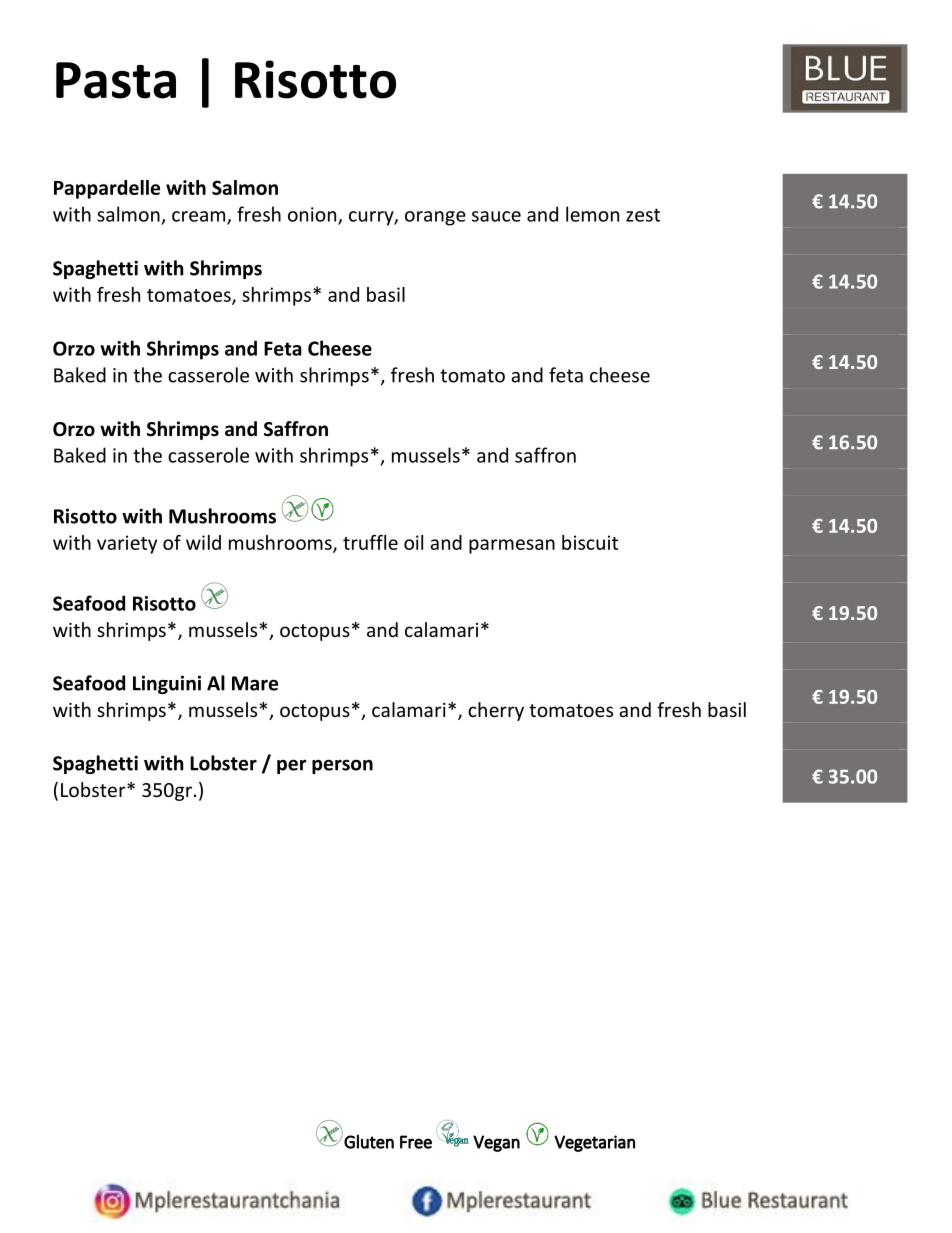 The width and height of the screenshot is (952, 1233). I want to click on person, so click(342, 766).
